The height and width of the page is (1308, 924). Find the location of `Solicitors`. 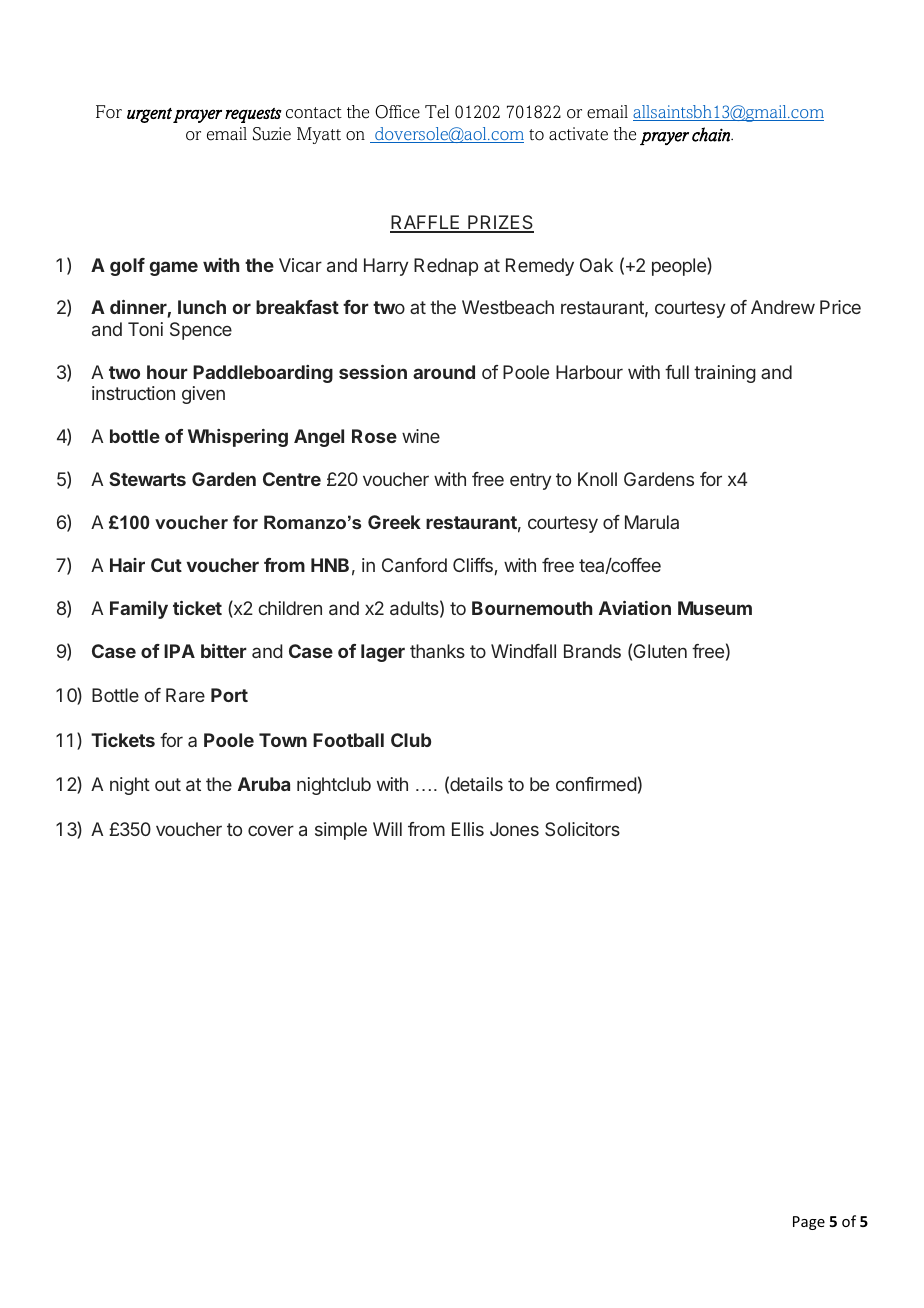

Solicitors is located at coordinates (582, 829).
